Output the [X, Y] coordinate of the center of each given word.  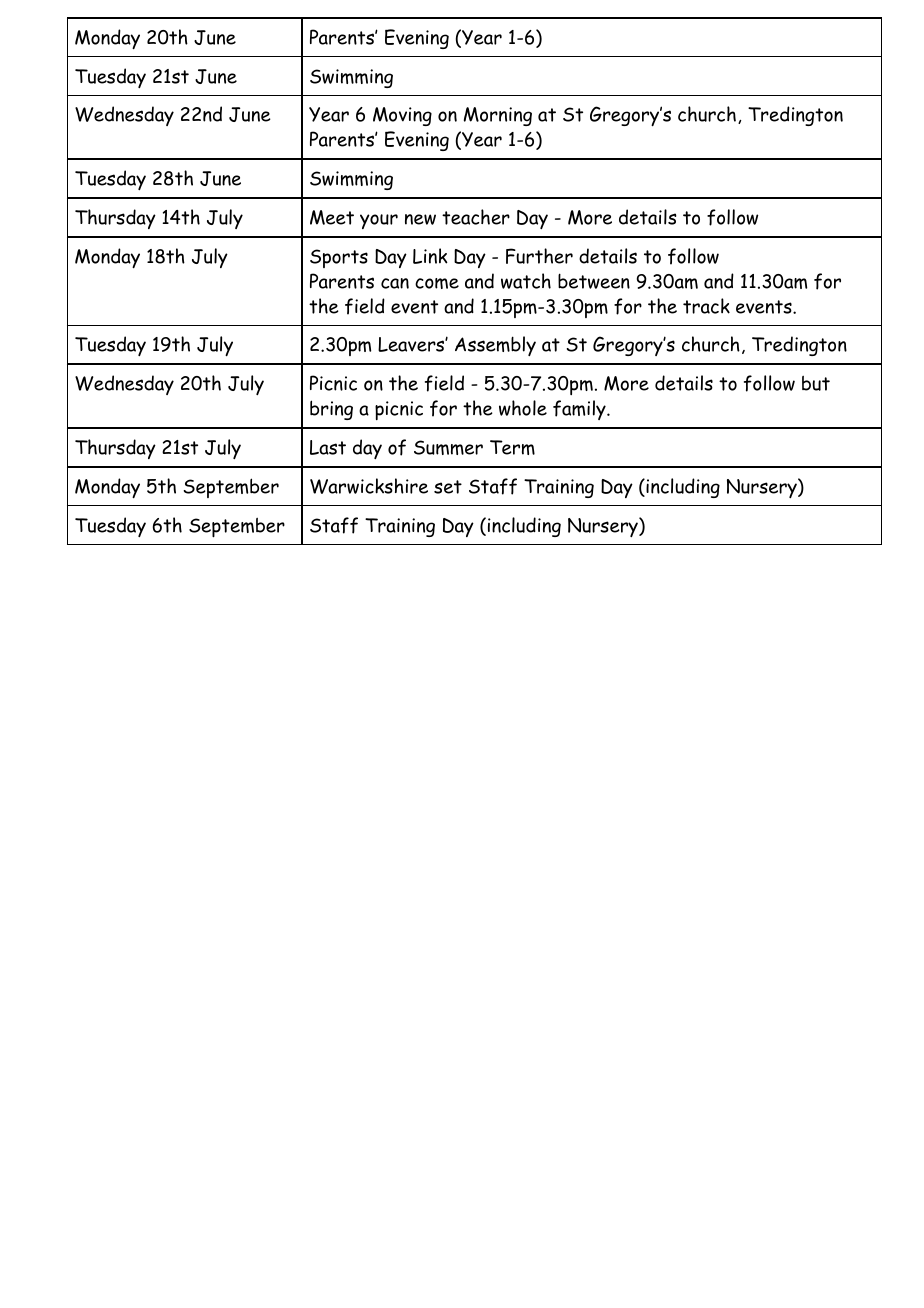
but [816, 383]
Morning [498, 116]
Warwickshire [369, 486]
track [706, 306]
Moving [402, 116]
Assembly [495, 346]
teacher [476, 217]
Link [430, 256]
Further [539, 256]
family [580, 410]
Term [512, 447]
